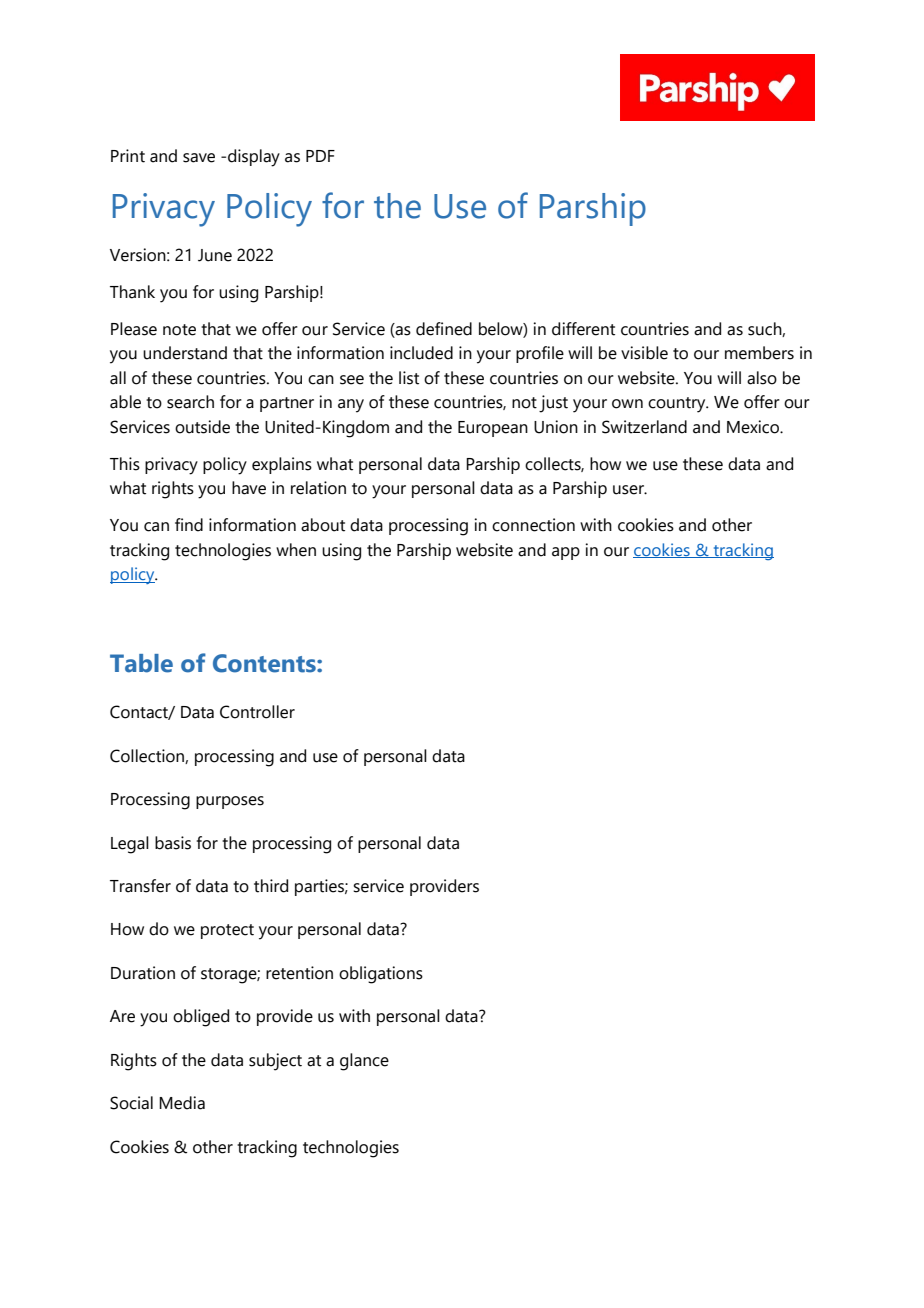 Image resolution: width=924 pixels, height=1308 pixels. I want to click on different, so click(583, 329).
